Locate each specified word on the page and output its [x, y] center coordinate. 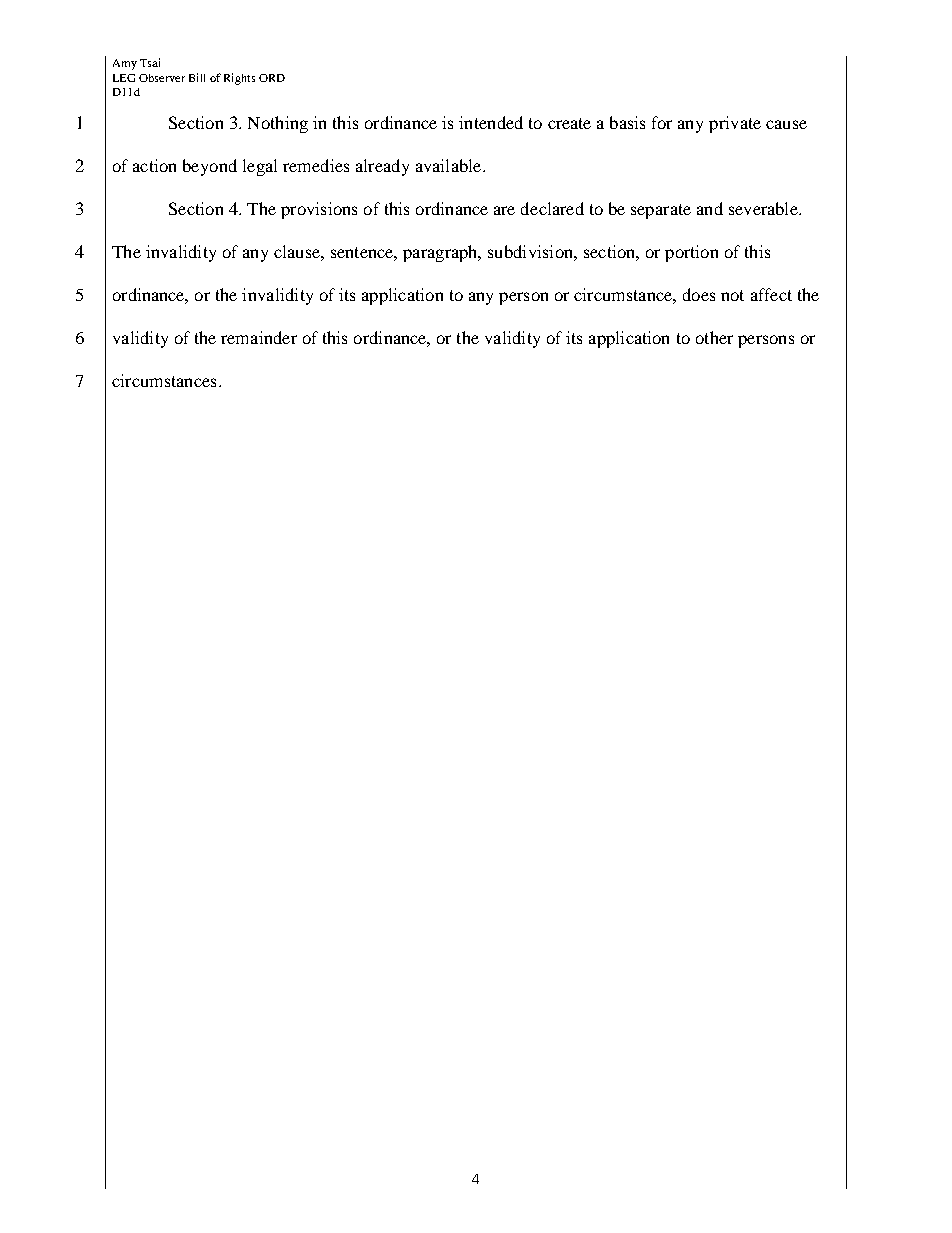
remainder [259, 337]
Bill [197, 77]
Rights [239, 79]
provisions [319, 210]
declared [552, 208]
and [710, 208]
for [662, 122]
